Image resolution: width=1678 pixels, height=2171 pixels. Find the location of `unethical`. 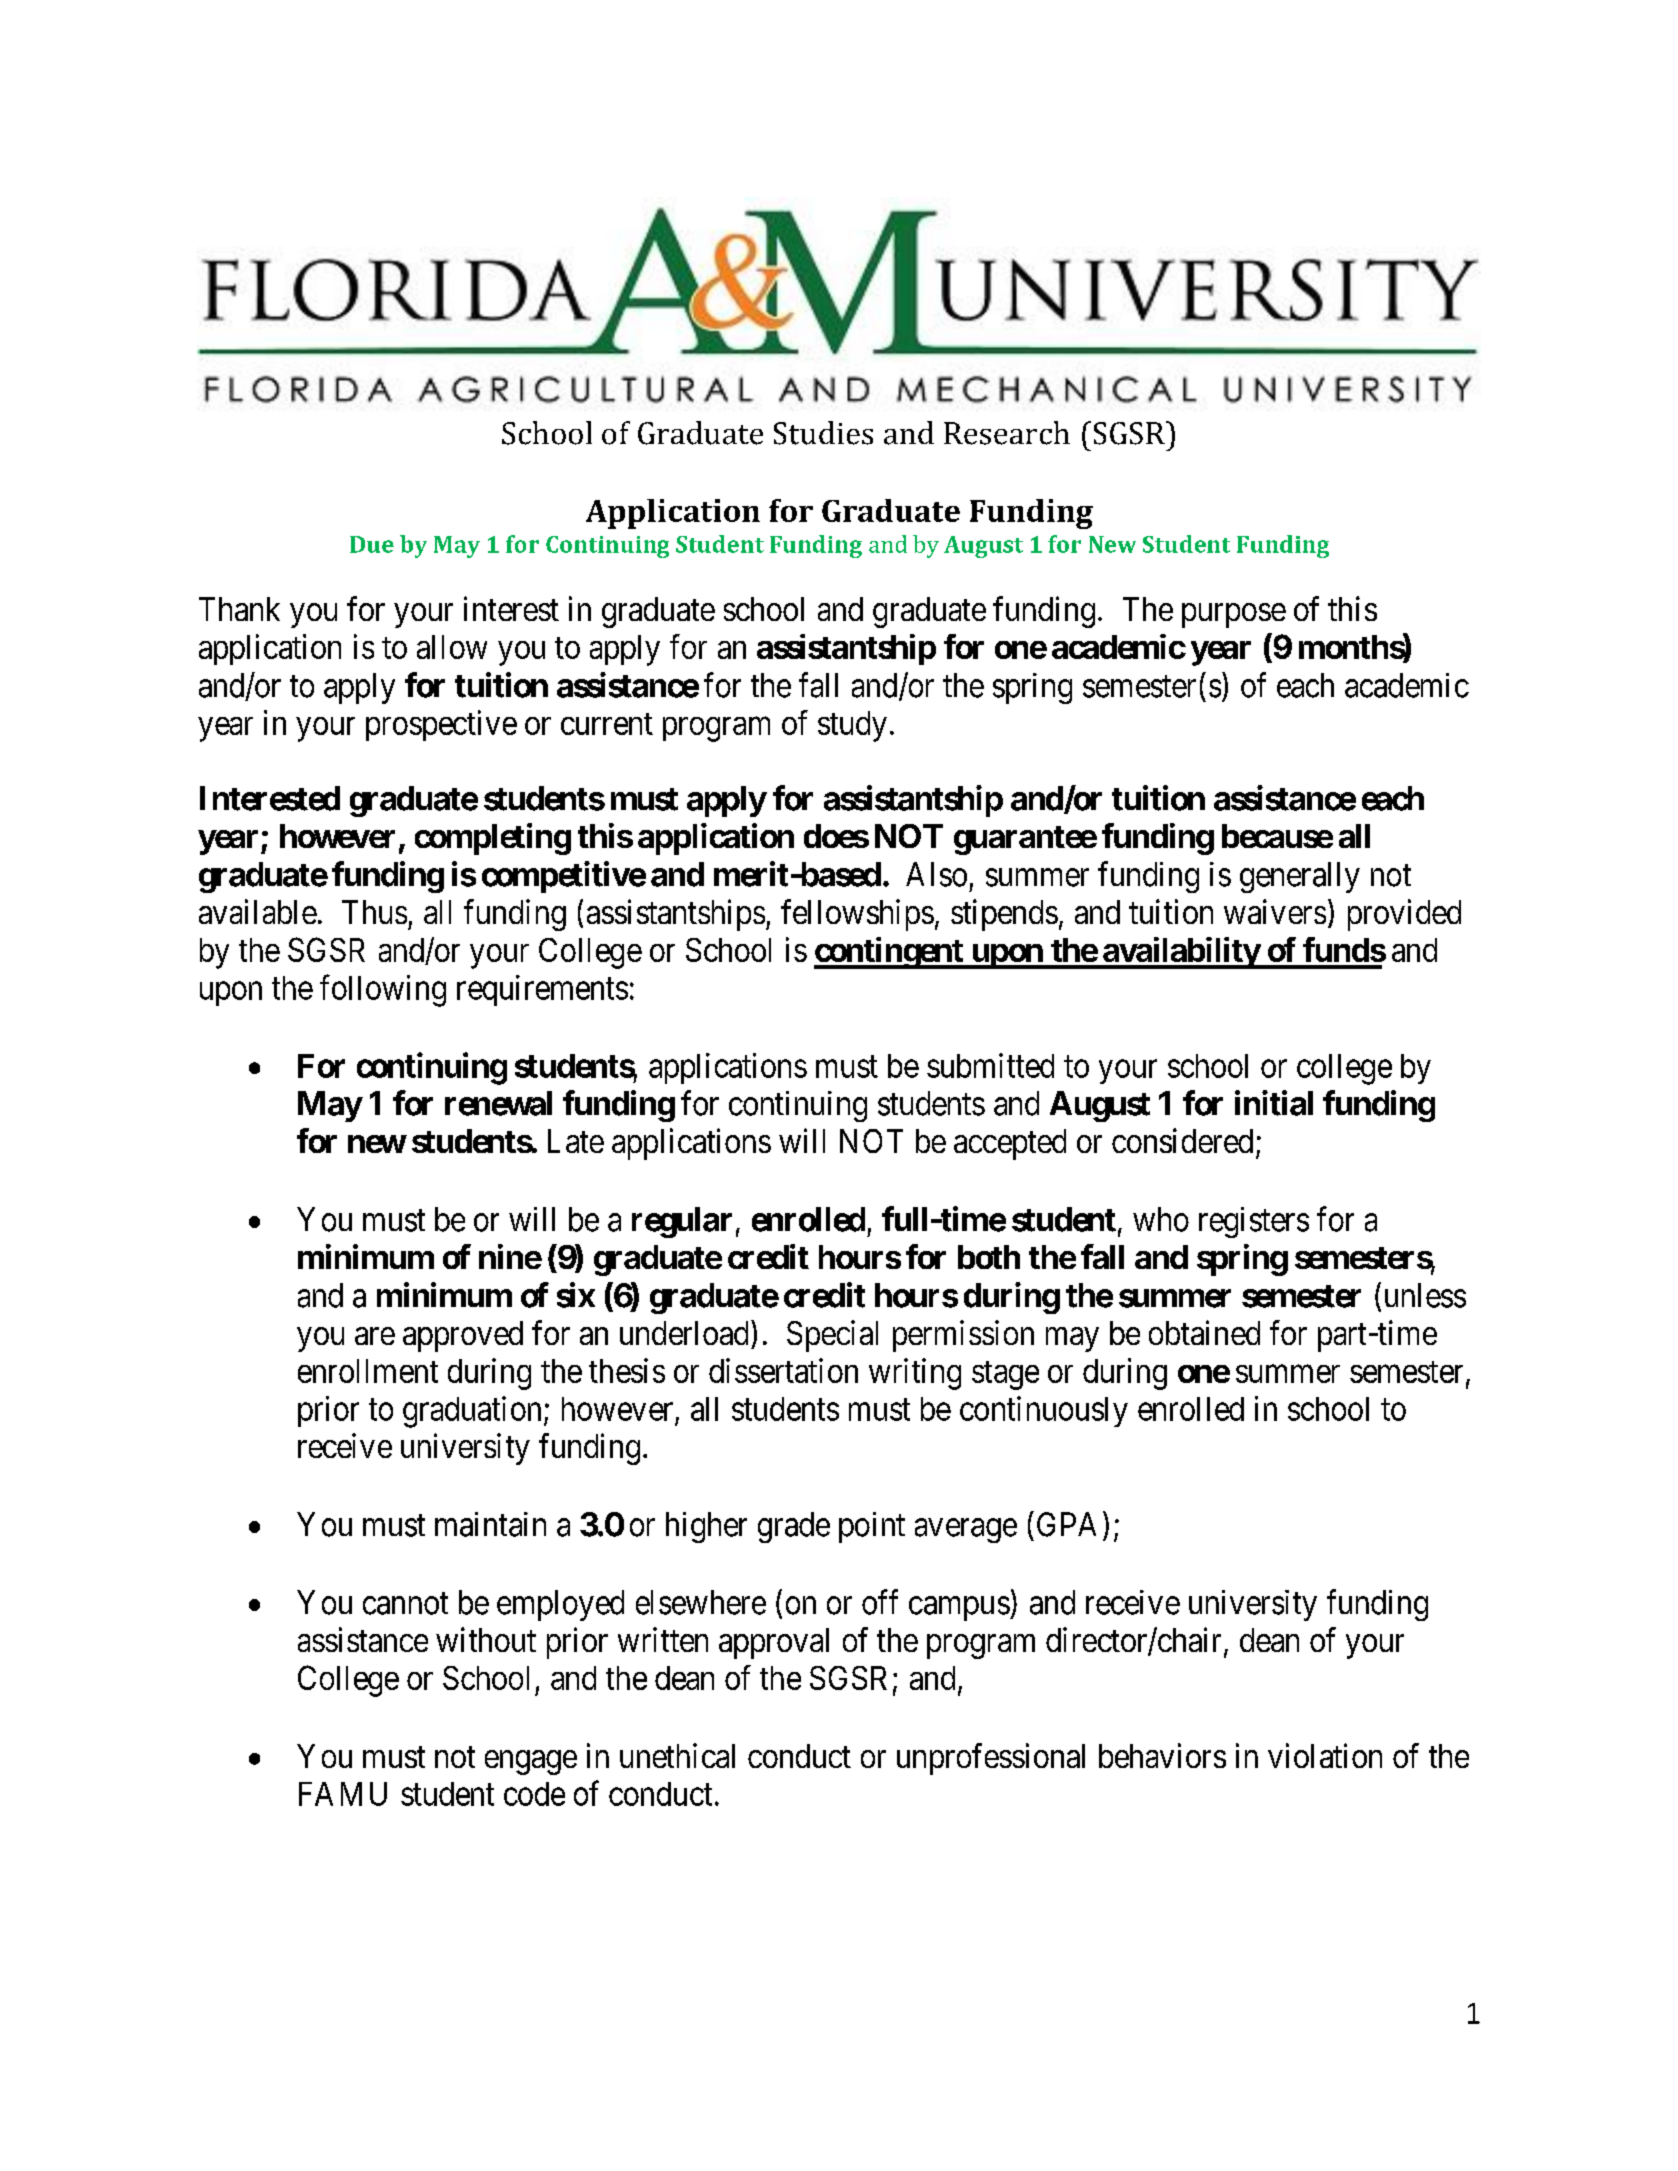

unethical is located at coordinates (677, 1755).
